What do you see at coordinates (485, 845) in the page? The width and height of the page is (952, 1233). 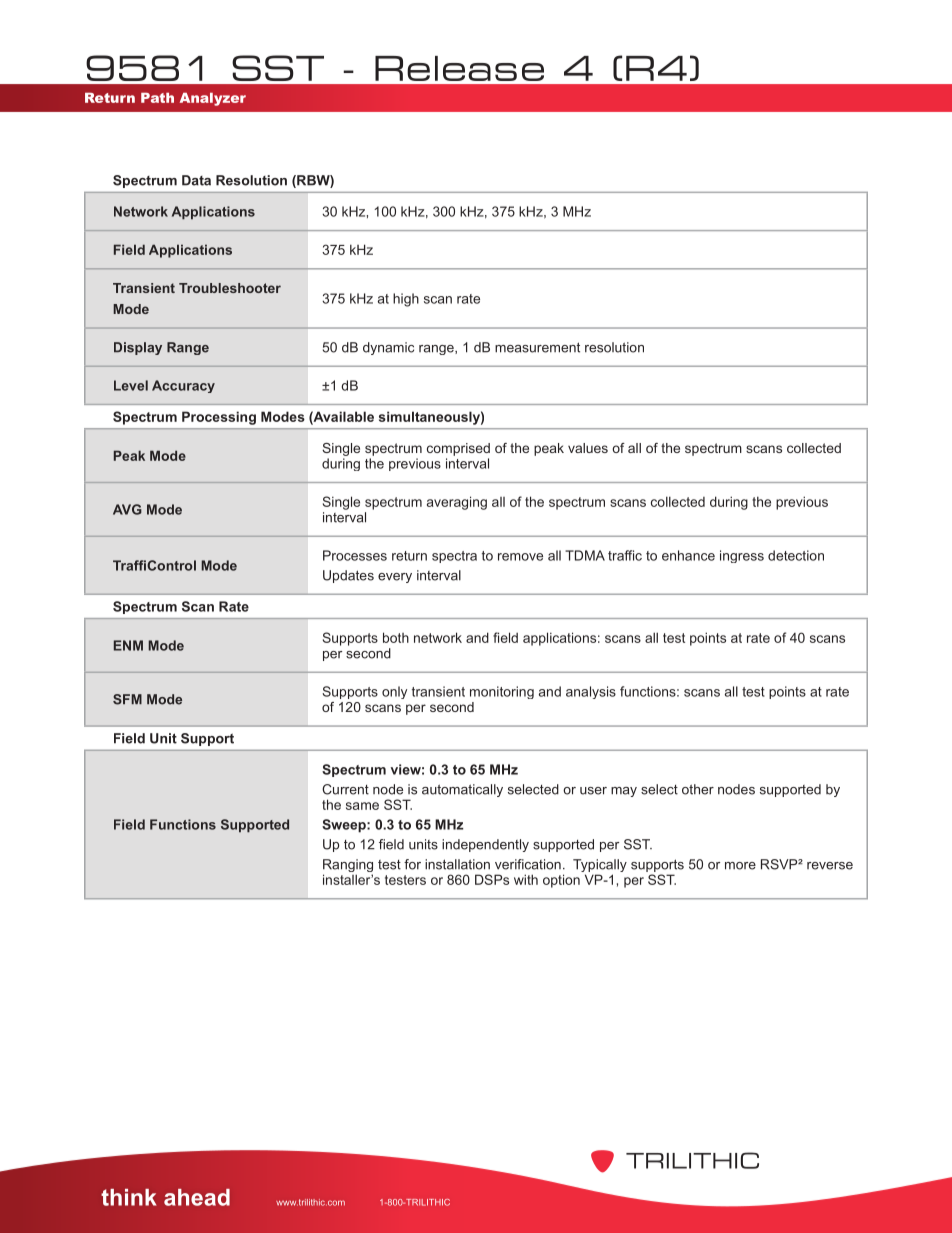 I see `independently` at bounding box center [485, 845].
